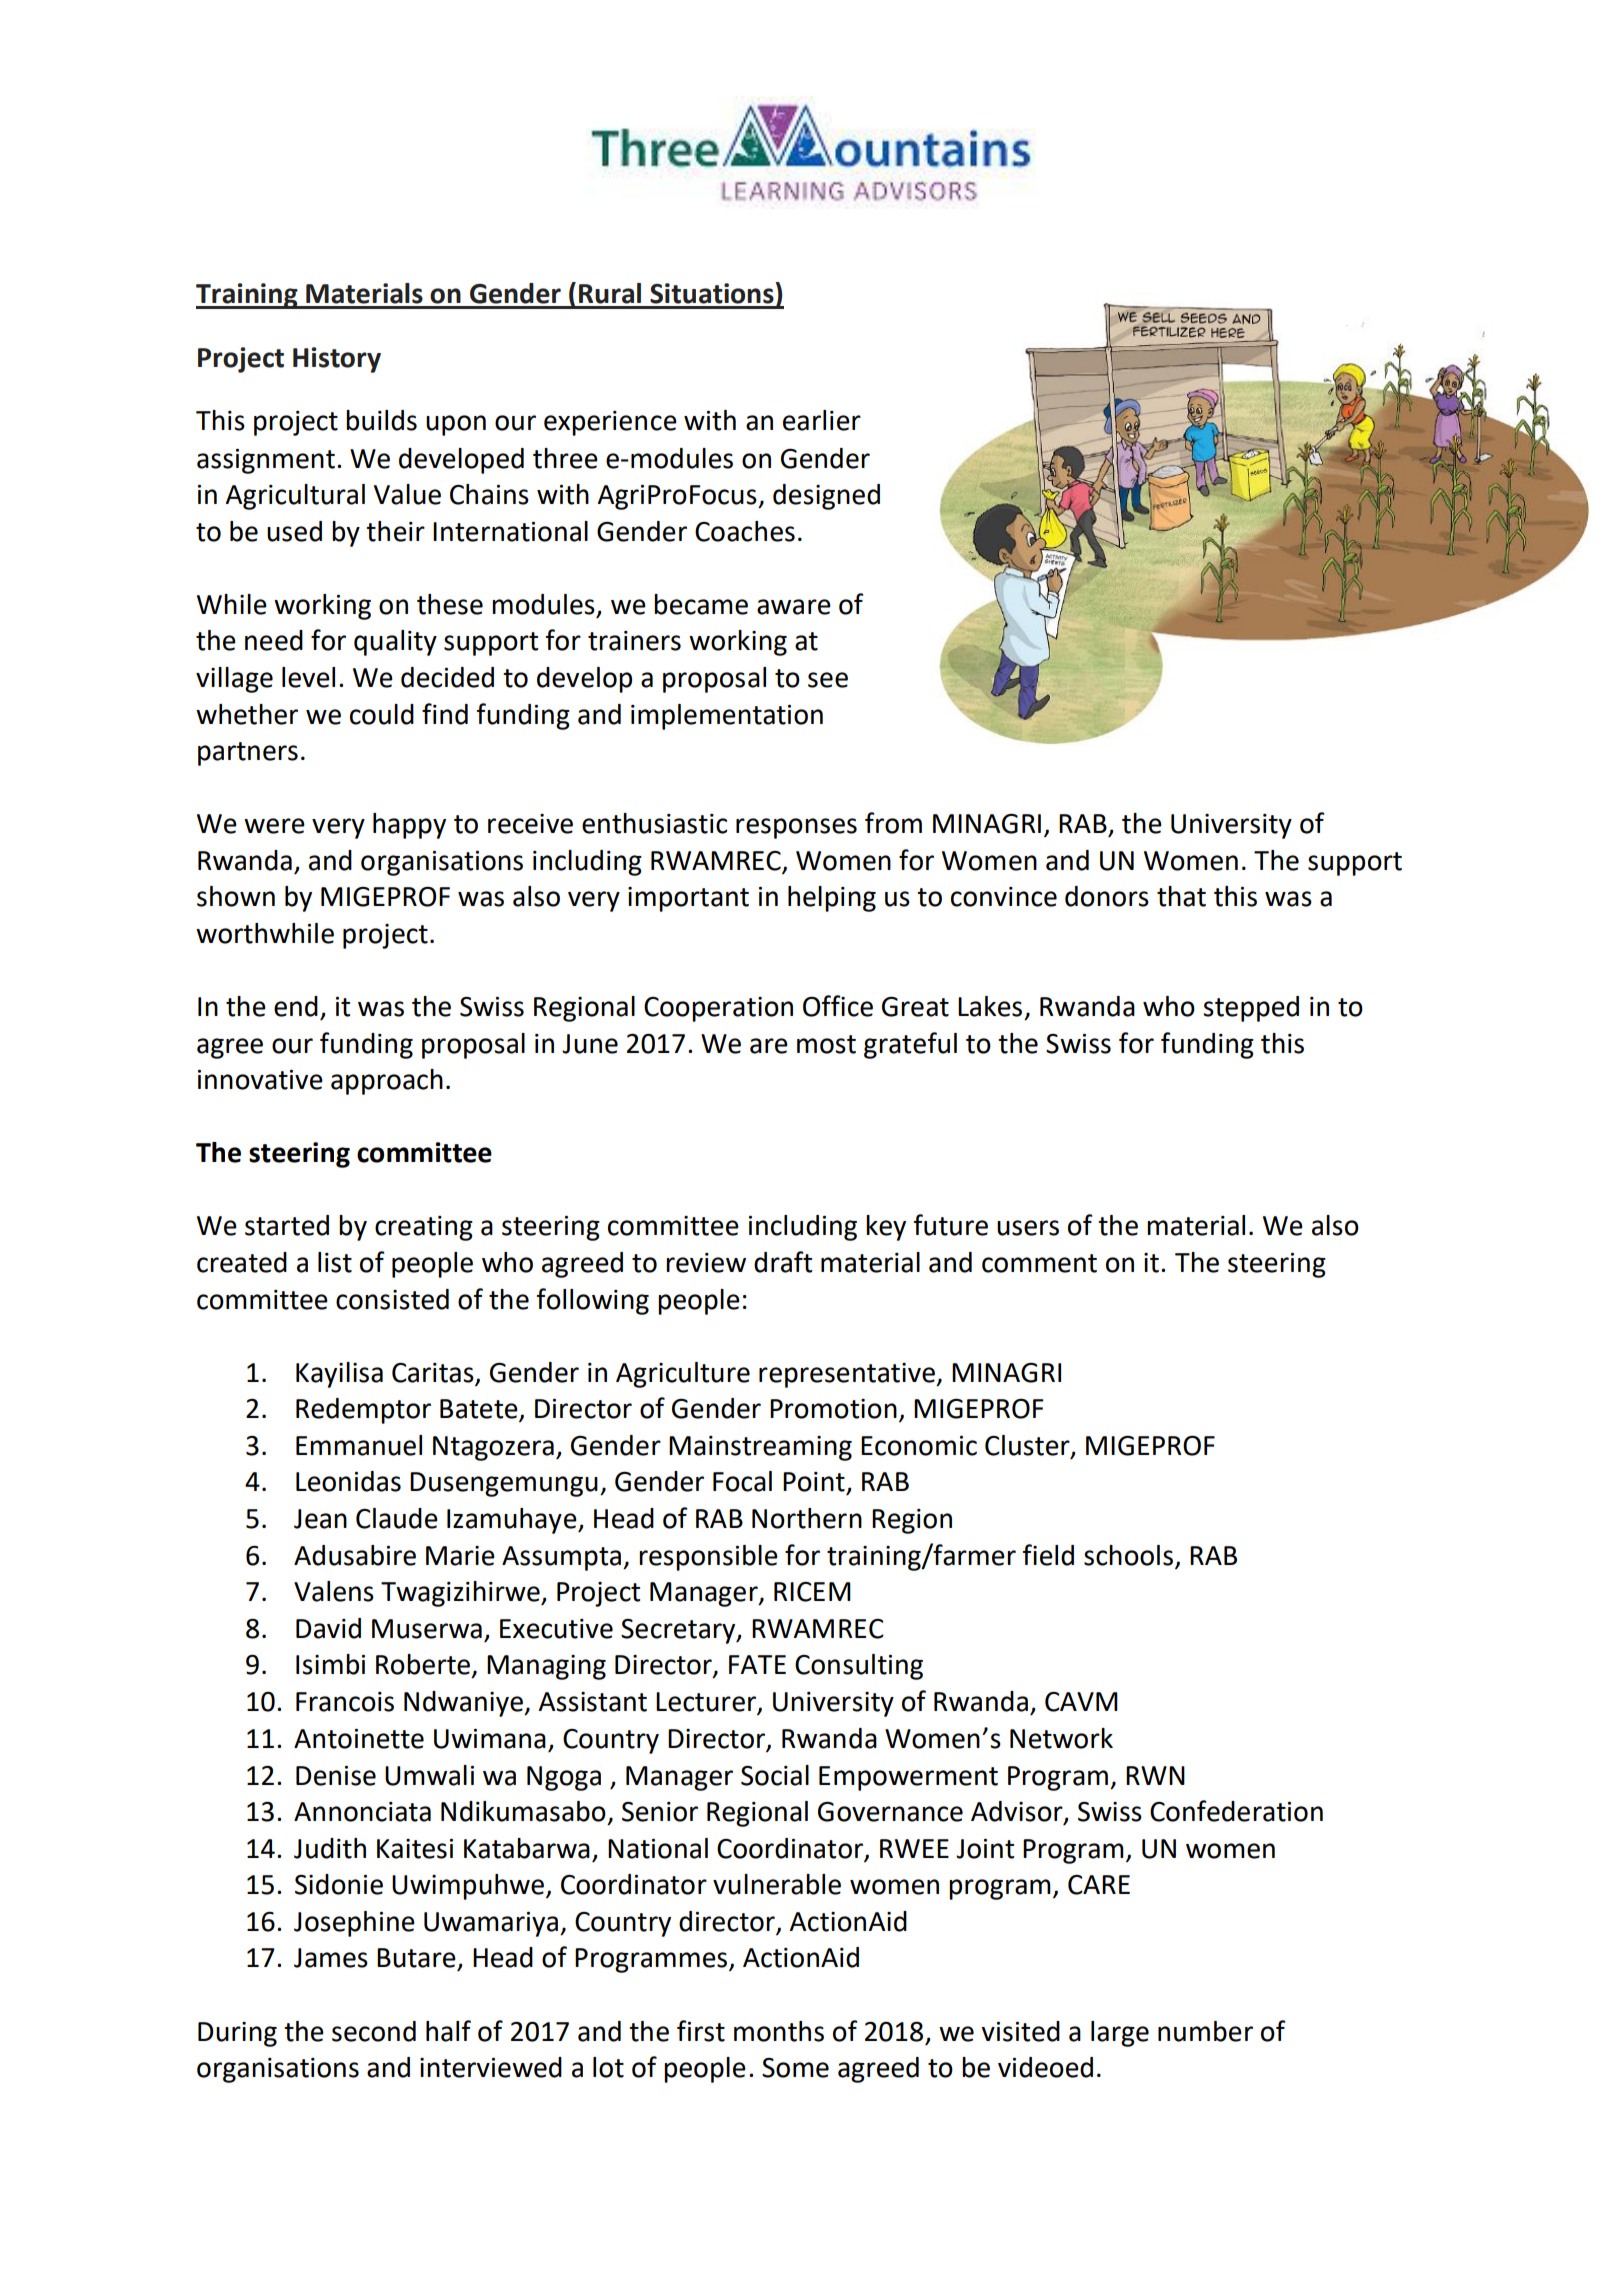 The width and height of the page is (1622, 2293). I want to click on schools, so click(1128, 1555).
